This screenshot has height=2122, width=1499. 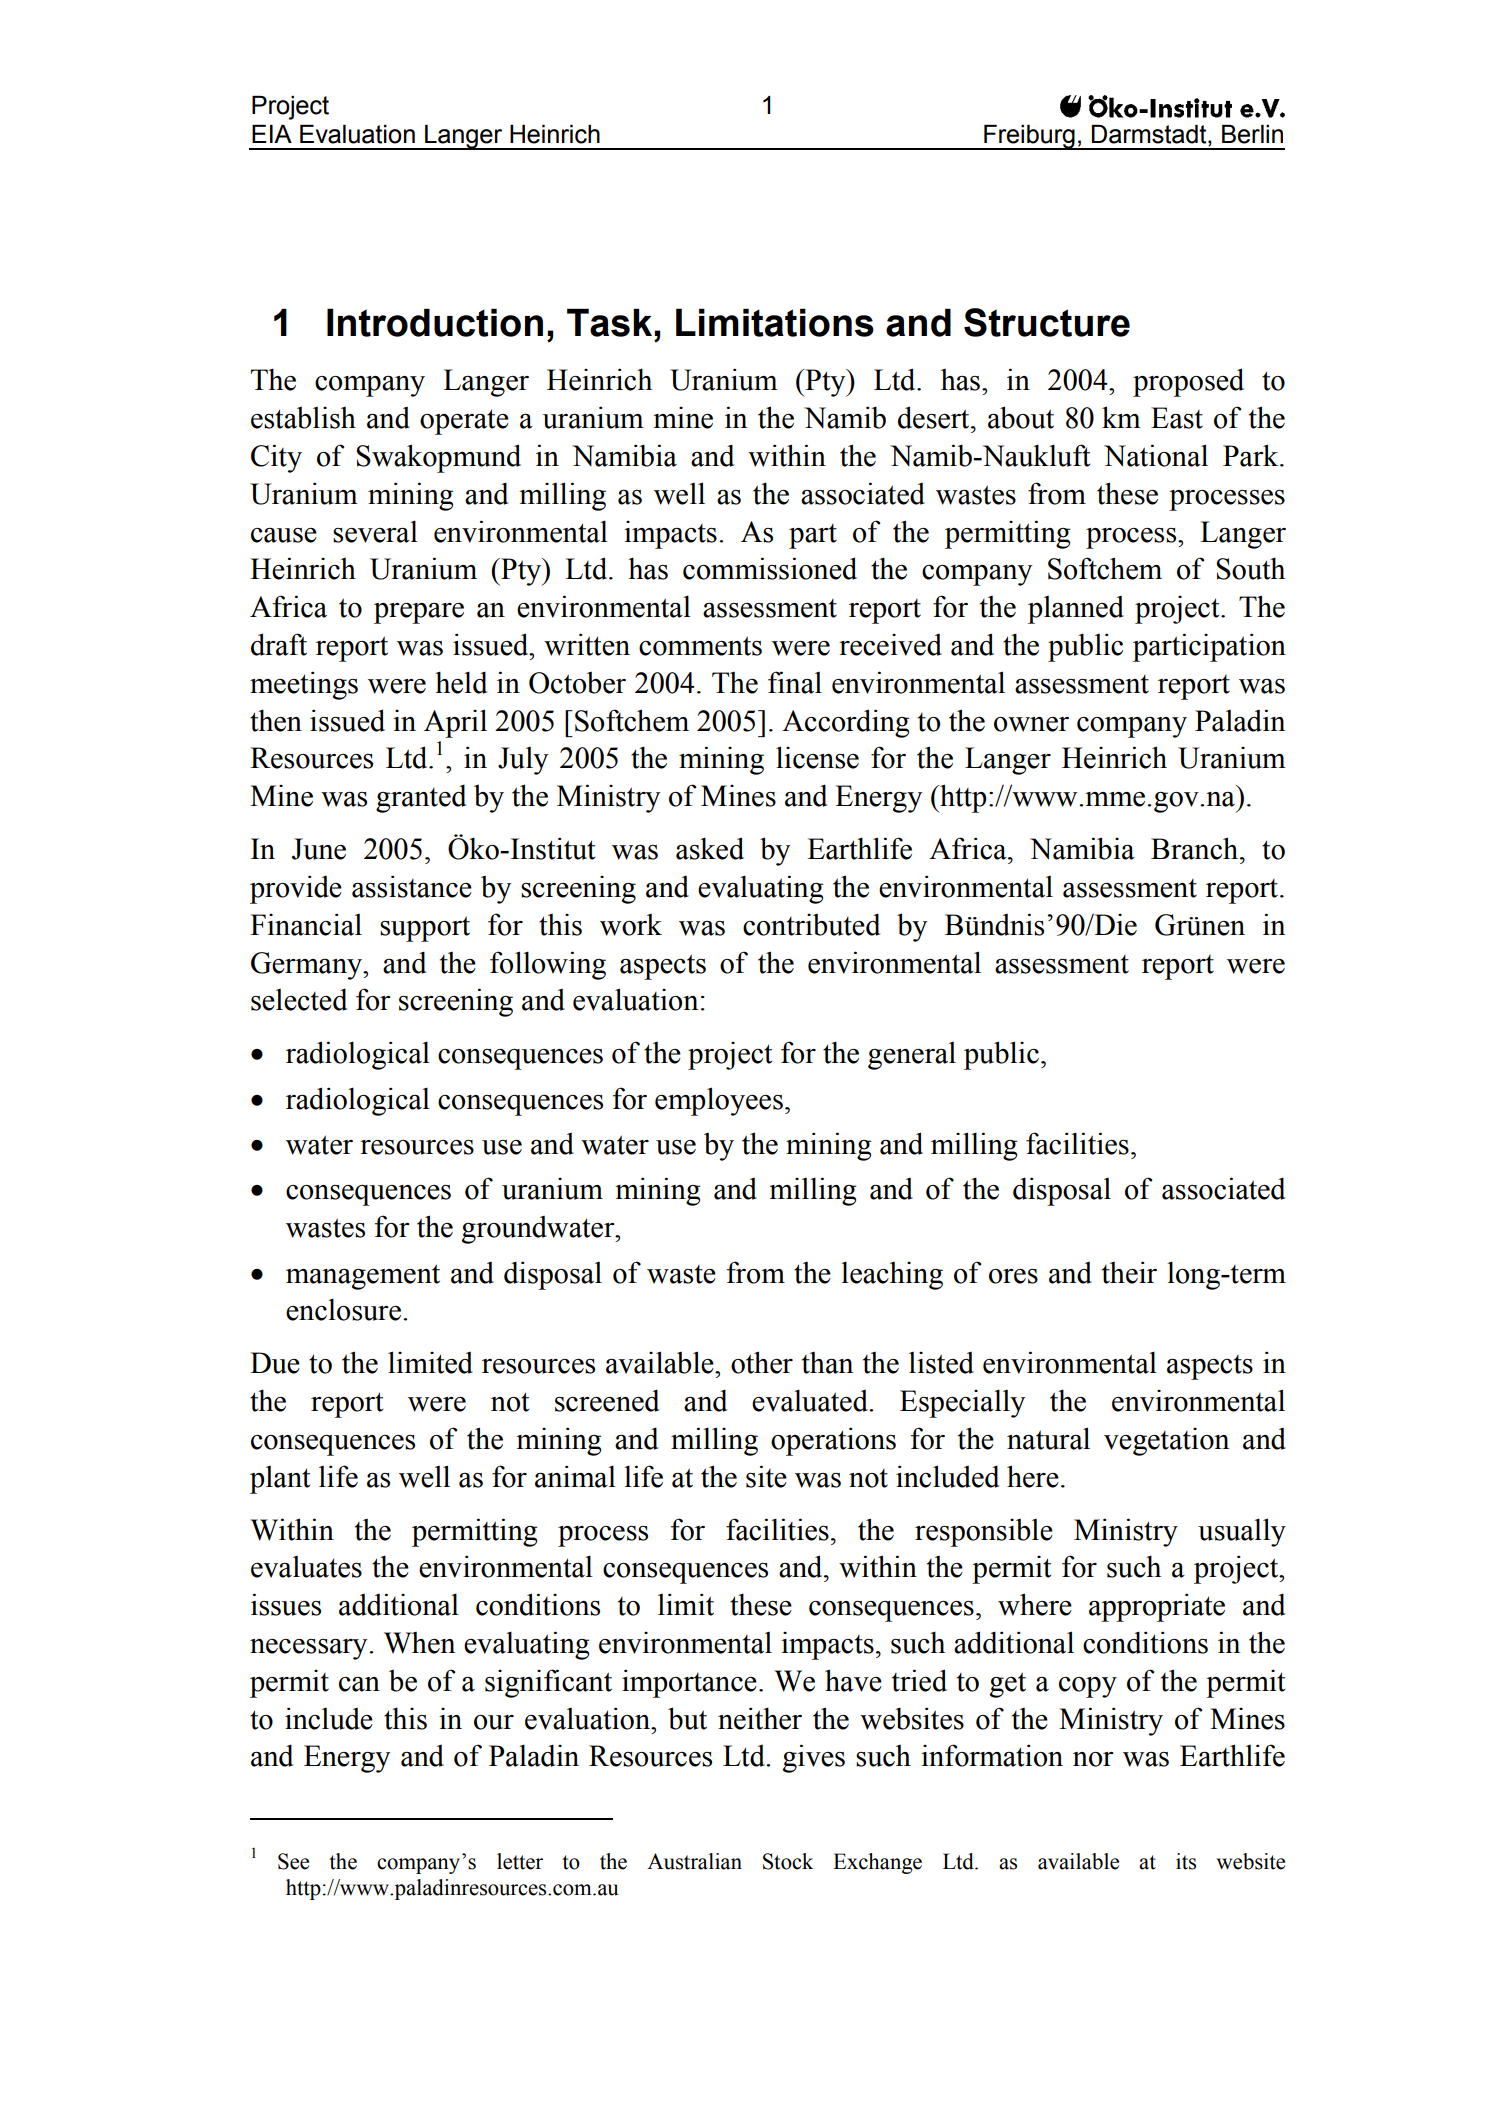 I want to click on contributed, so click(x=811, y=924).
